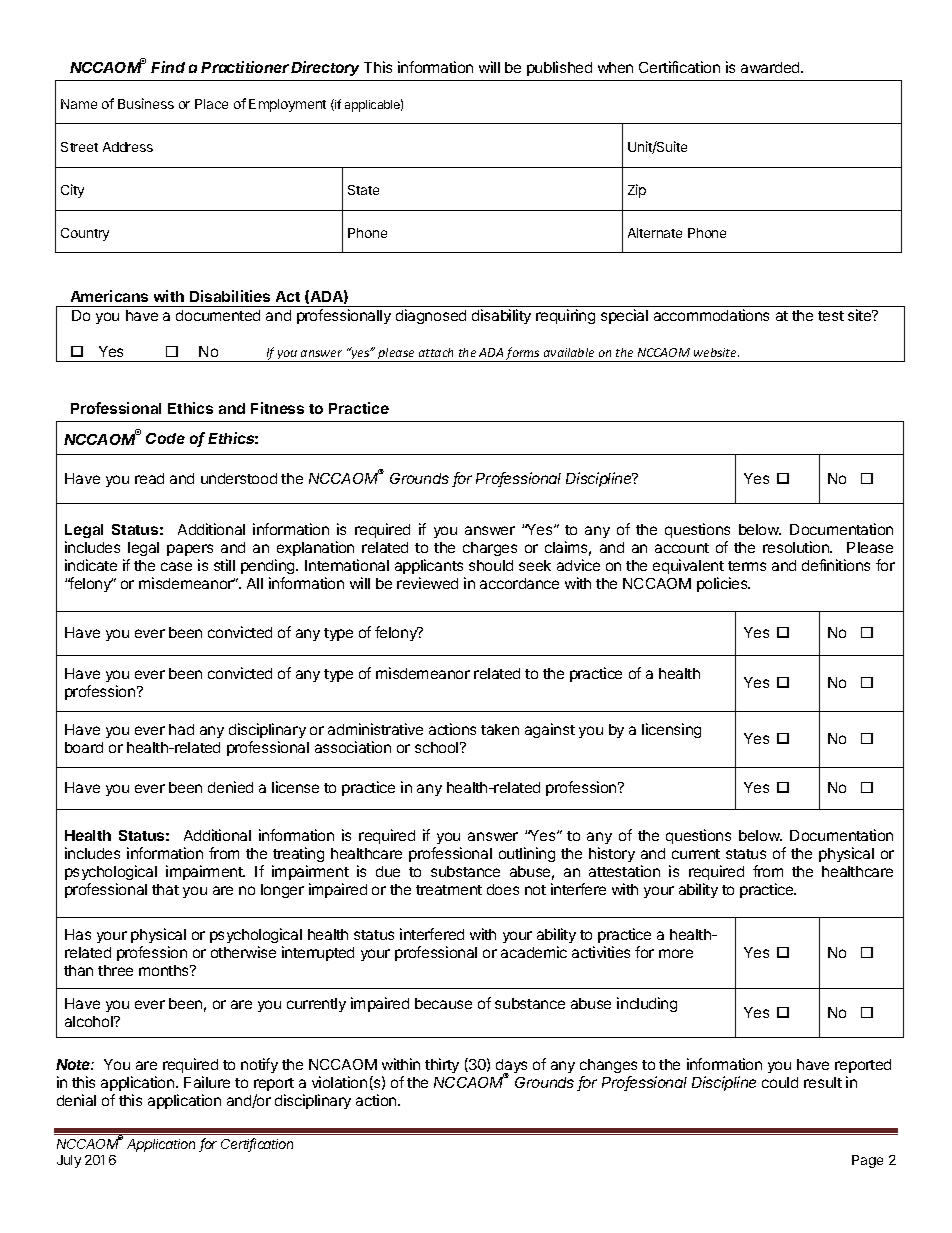  I want to click on licensing, so click(671, 730).
